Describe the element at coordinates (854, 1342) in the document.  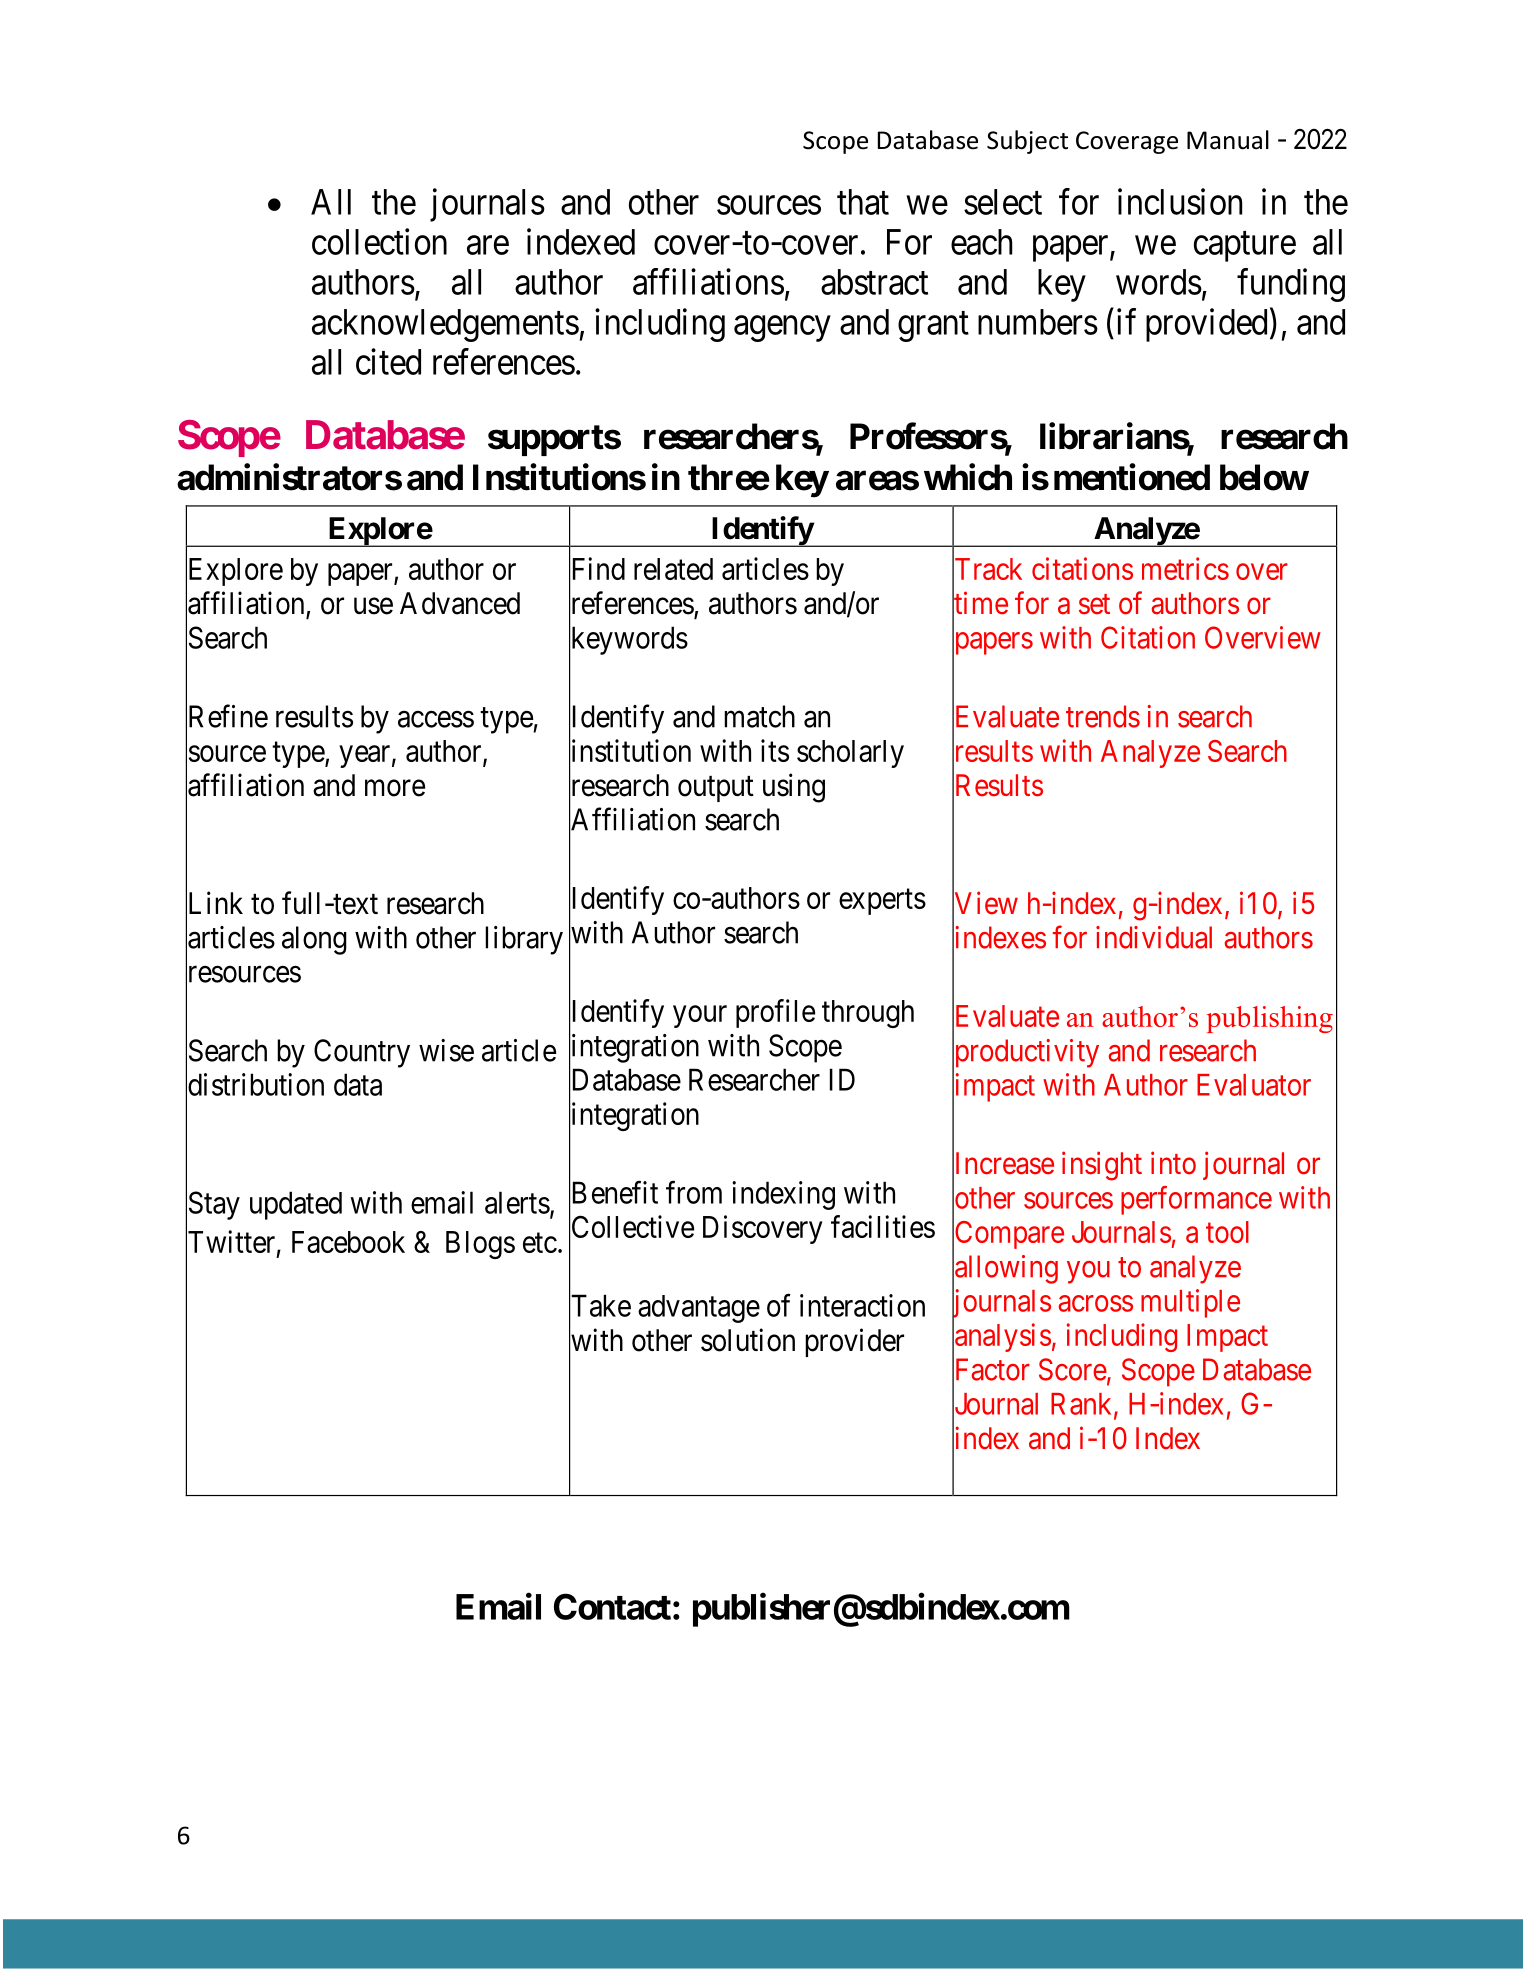
I see `provider` at that location.
